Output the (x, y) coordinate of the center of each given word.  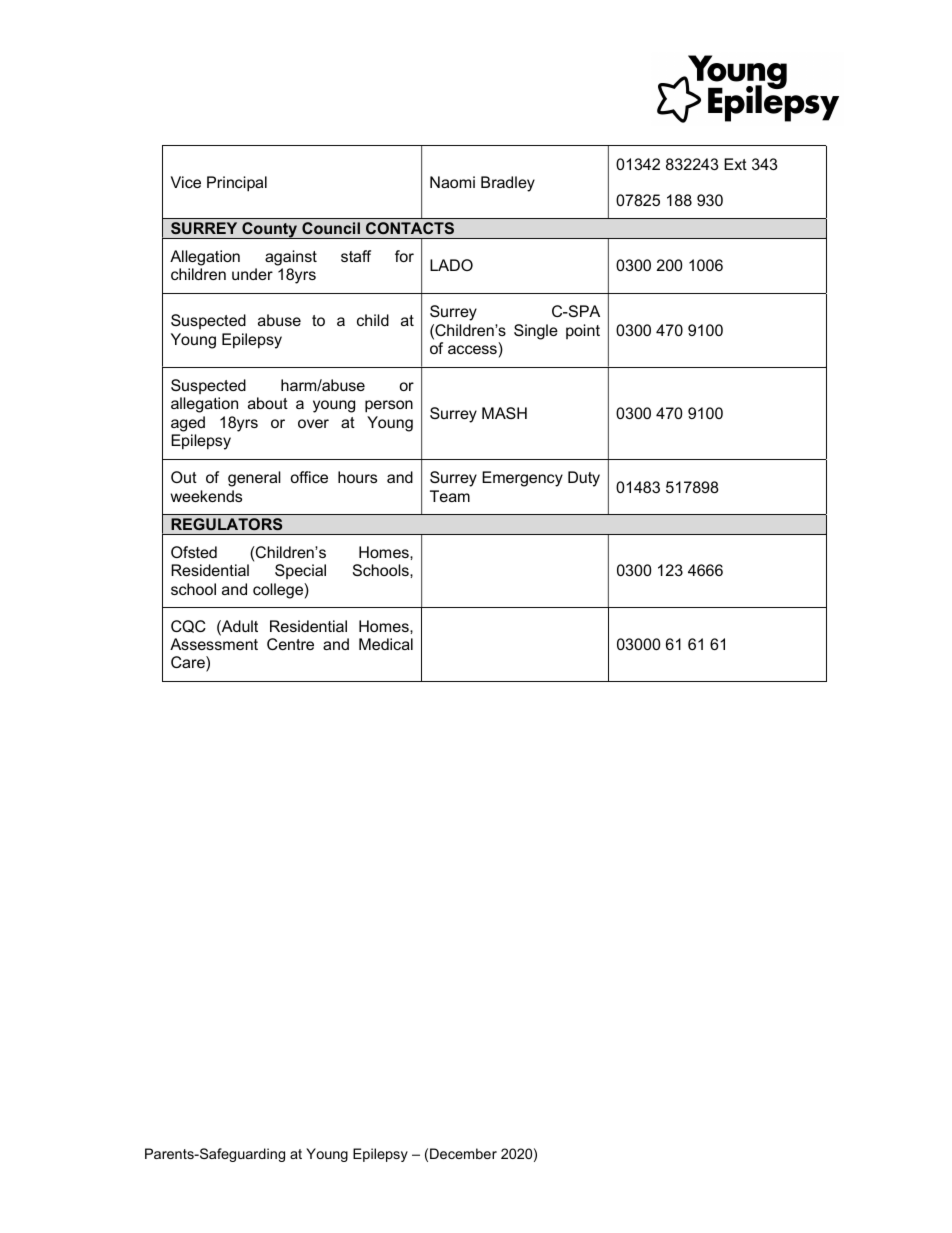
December (463, 1153)
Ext (735, 164)
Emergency (522, 479)
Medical (386, 644)
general (254, 479)
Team (450, 496)
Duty (584, 479)
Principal (237, 184)
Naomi (452, 182)
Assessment (214, 644)
